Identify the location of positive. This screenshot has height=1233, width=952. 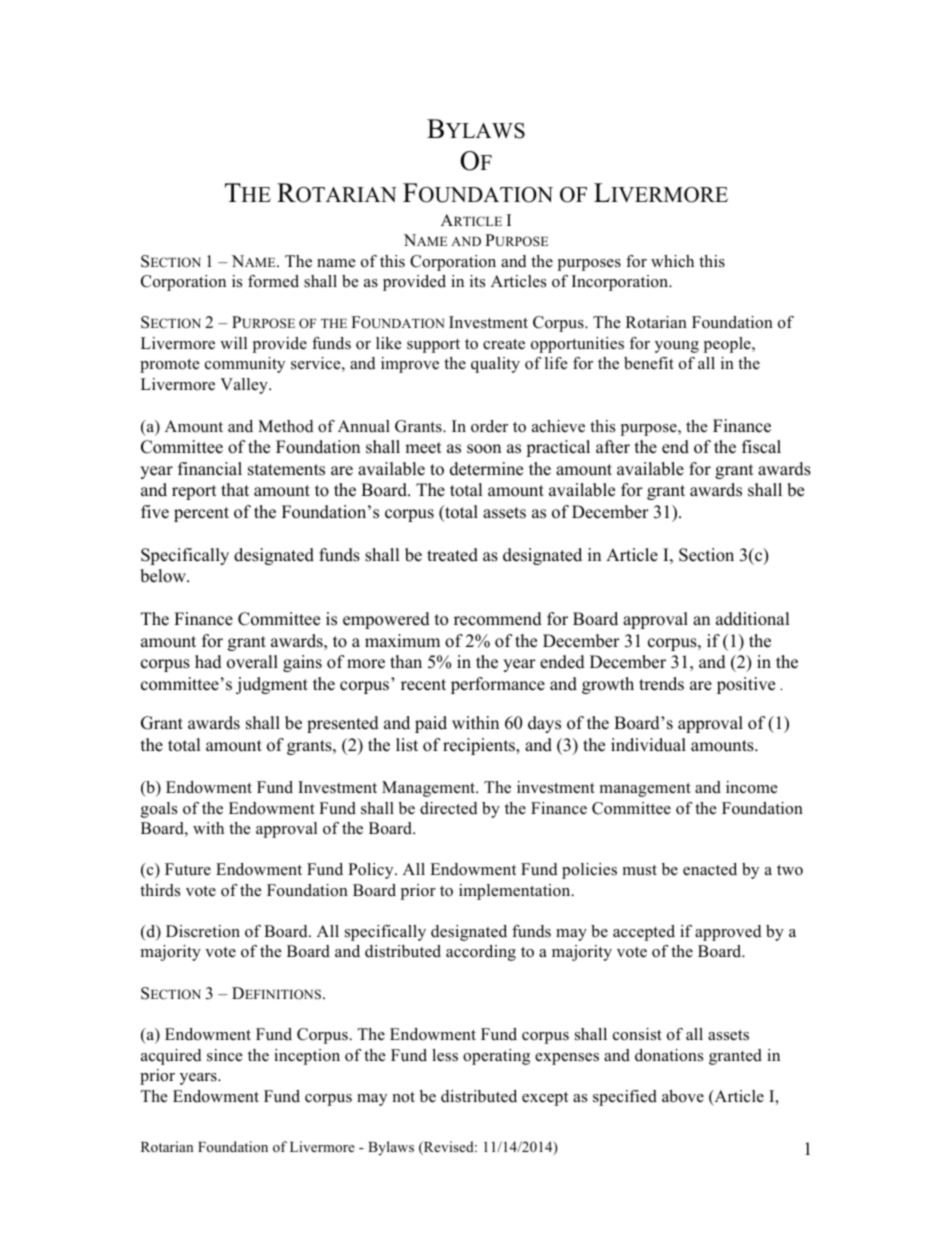
(746, 685).
